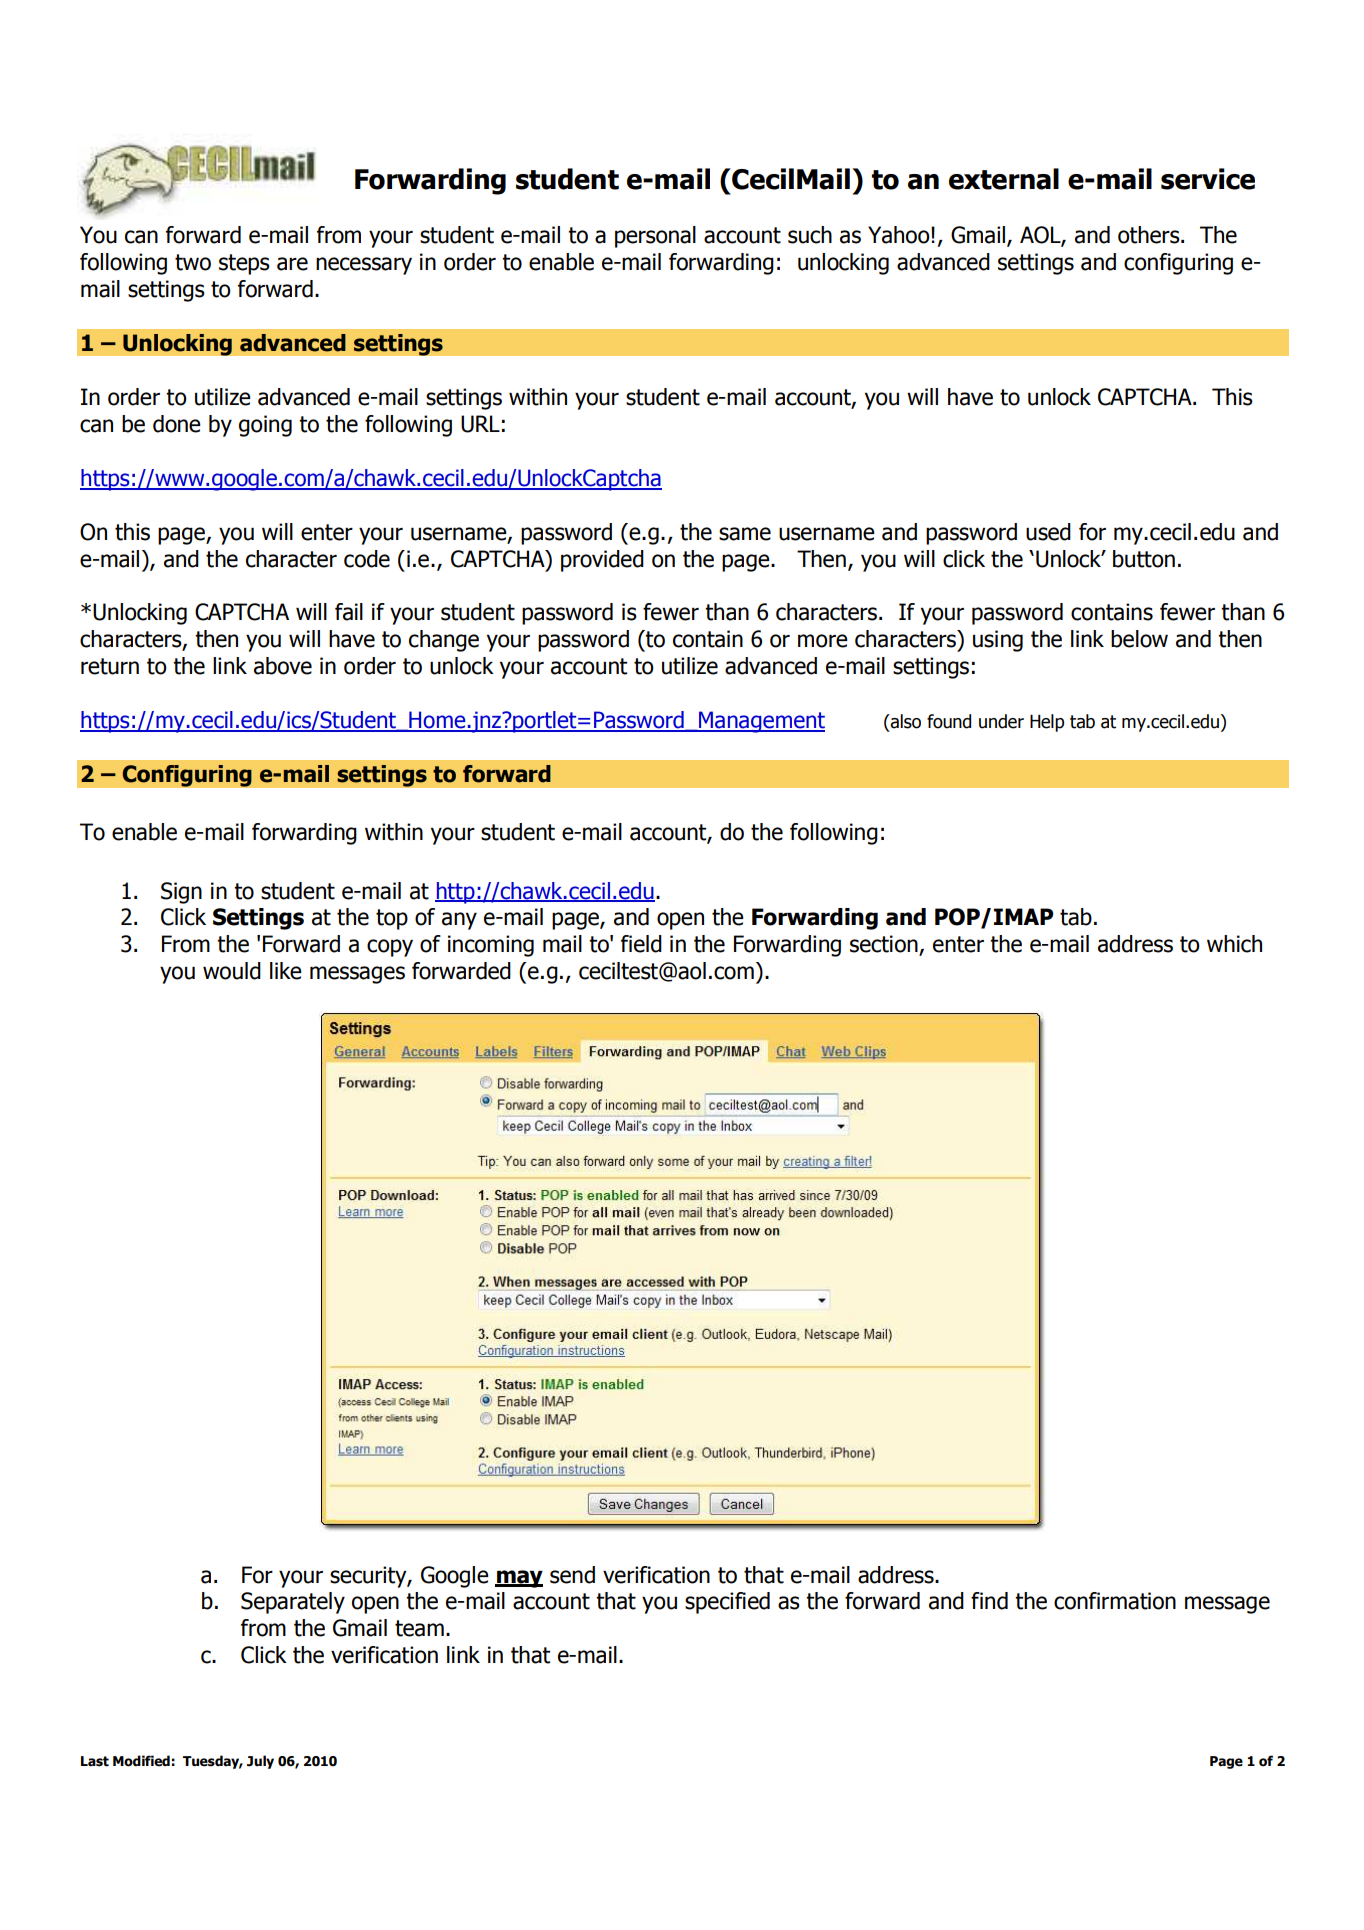  Describe the element at coordinates (655, 237) in the screenshot. I see `personal` at that location.
